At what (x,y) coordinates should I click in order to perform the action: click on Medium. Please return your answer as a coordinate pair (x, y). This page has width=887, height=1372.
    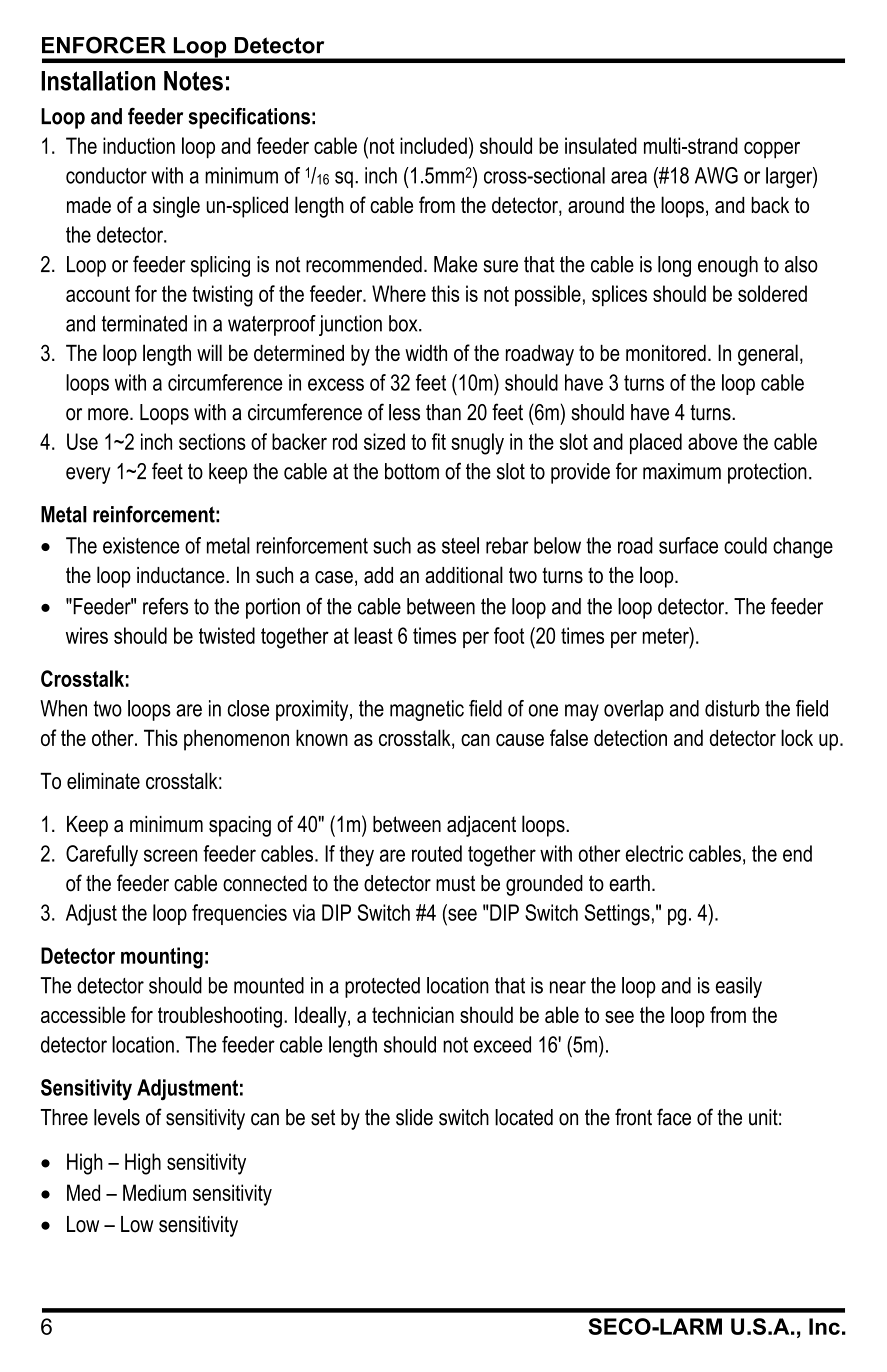
    Looking at the image, I should click on (154, 1192).
